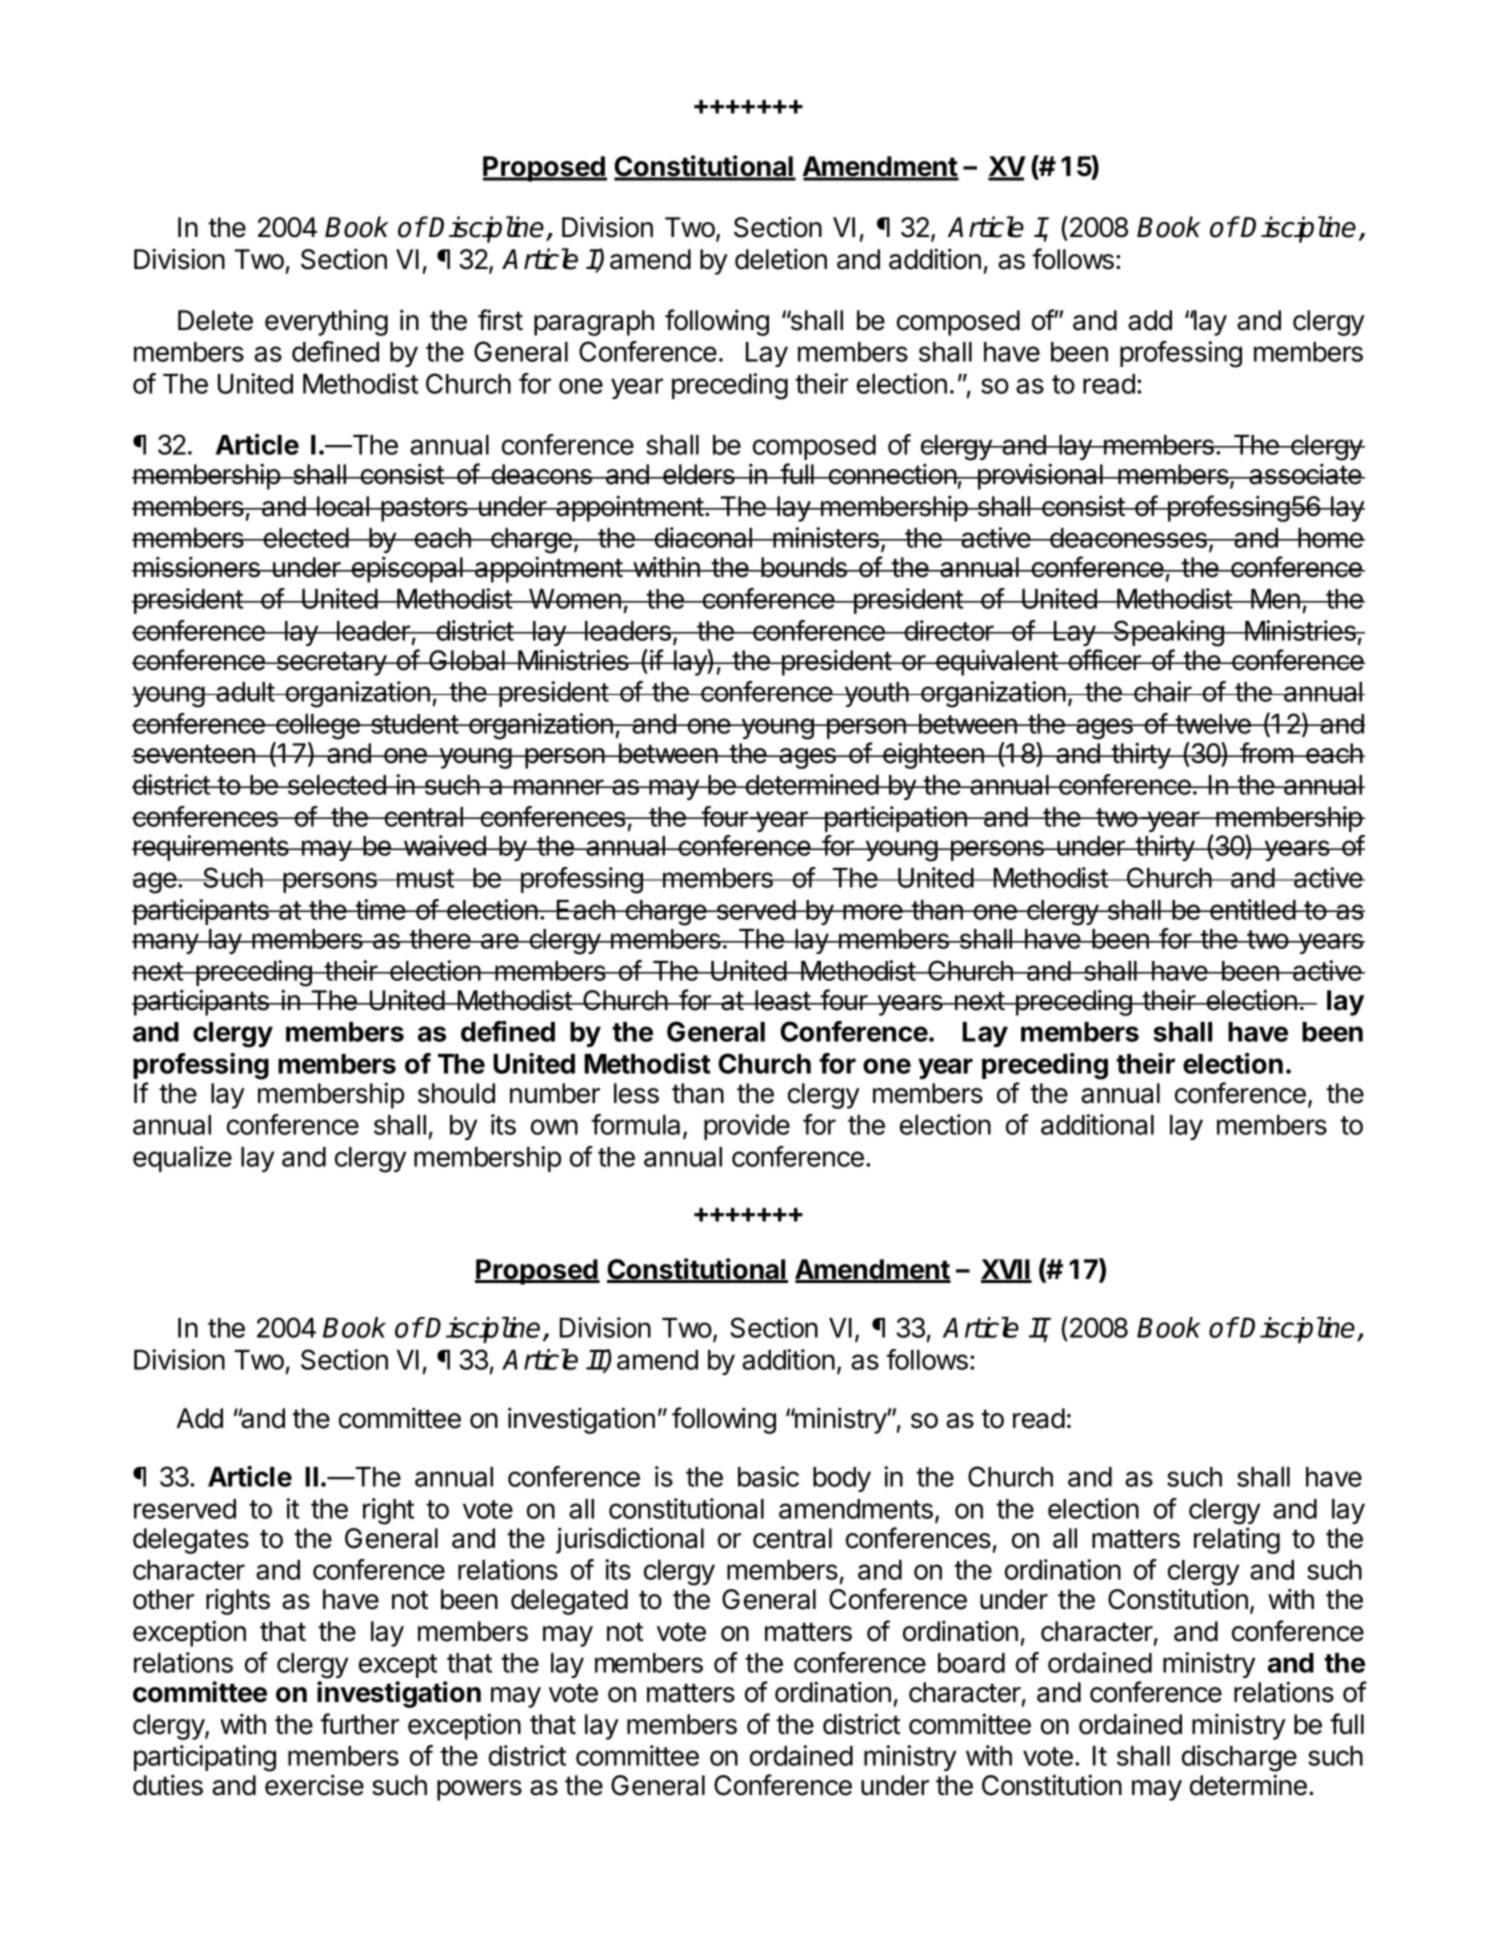 This document has width=1497, height=1937. Describe the element at coordinates (182, 1159) in the document. I see `equalize` at that location.
